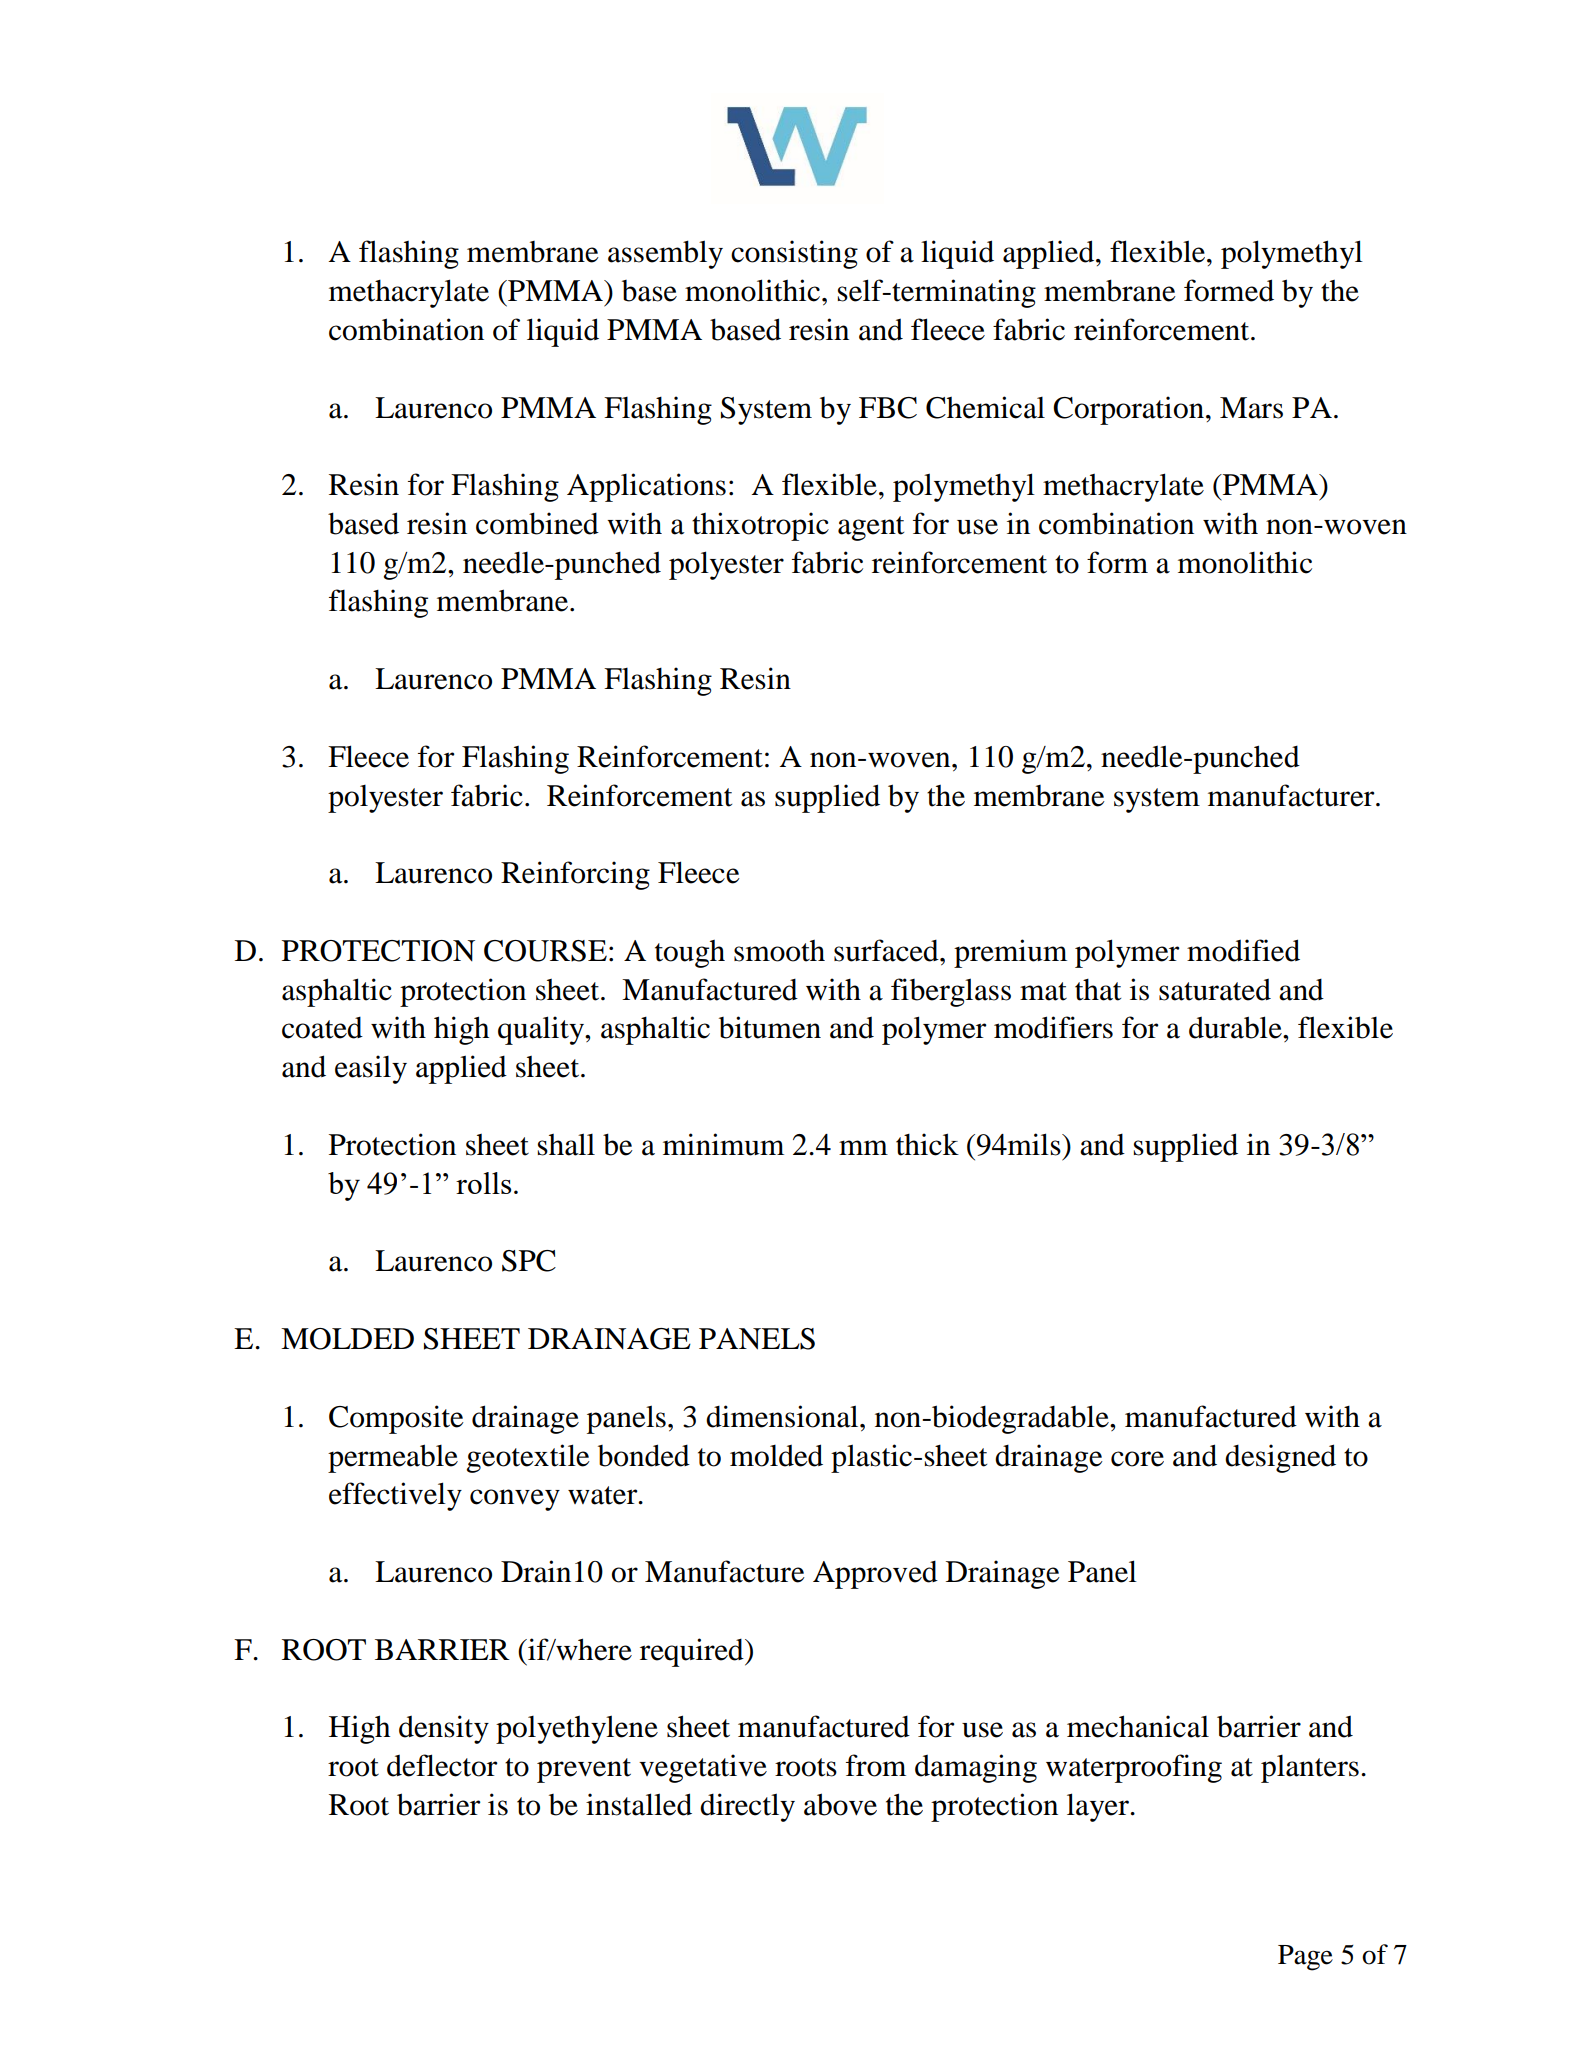 This screenshot has width=1595, height=2064. Describe the element at coordinates (840, 1804) in the screenshot. I see `above` at that location.
